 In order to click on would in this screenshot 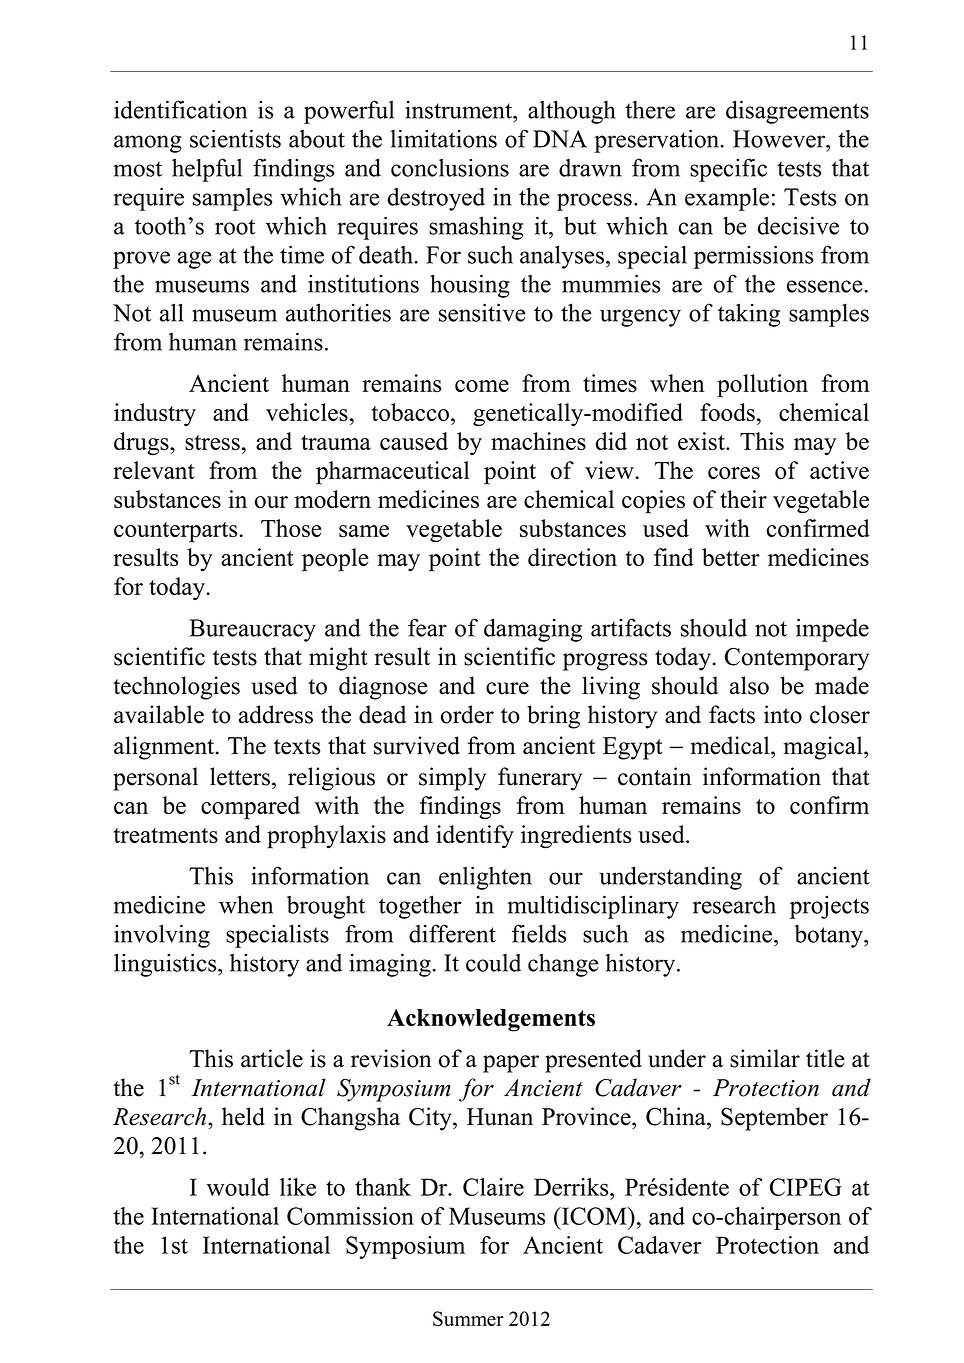, I will do `click(238, 1187)`.
